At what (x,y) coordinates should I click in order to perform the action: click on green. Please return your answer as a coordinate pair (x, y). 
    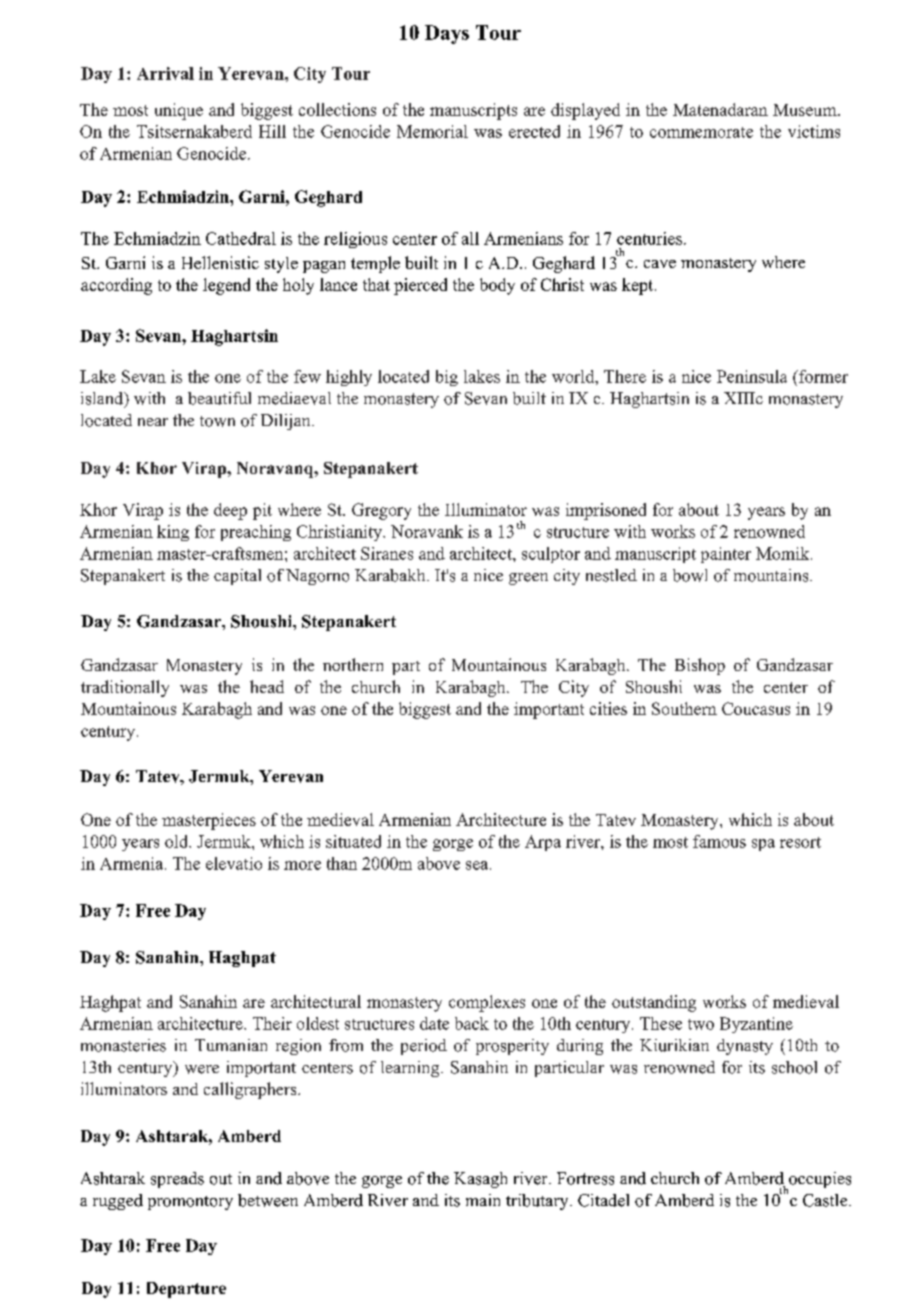
    Looking at the image, I should click on (528, 579).
